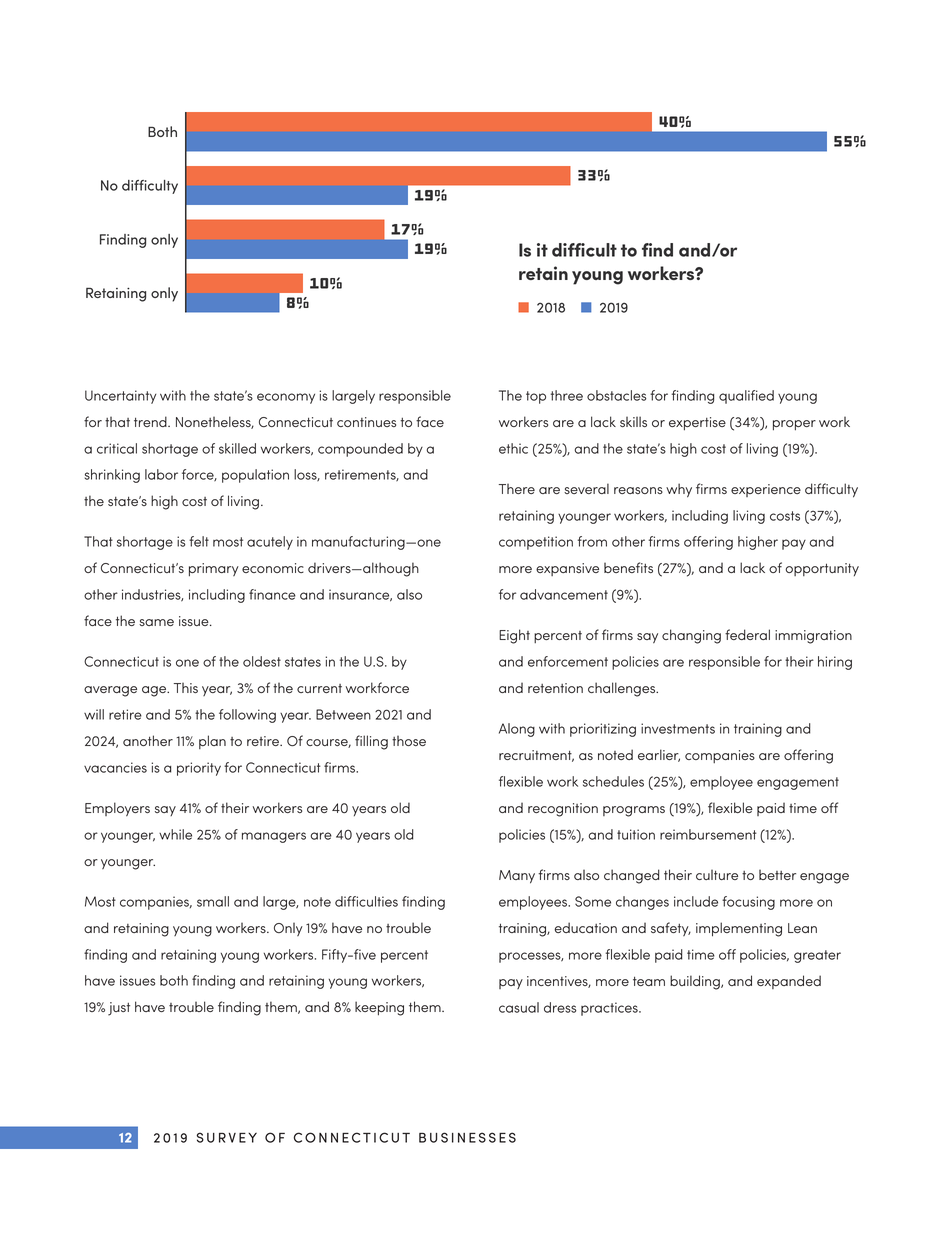  What do you see at coordinates (151, 421) in the screenshot?
I see `trend` at bounding box center [151, 421].
